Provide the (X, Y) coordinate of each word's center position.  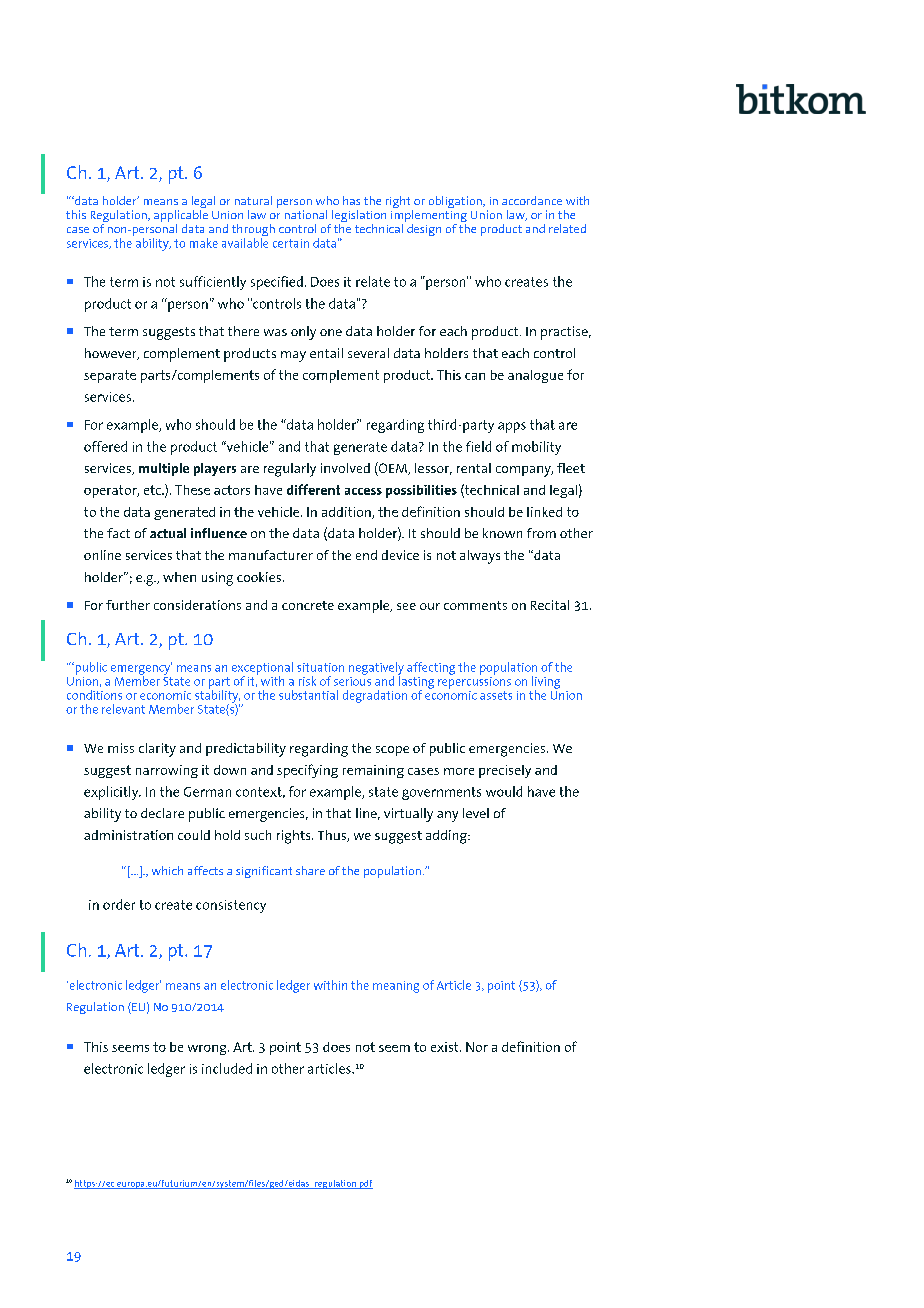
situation (320, 667)
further (128, 605)
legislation (358, 217)
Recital (550, 605)
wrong (208, 1050)
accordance (532, 200)
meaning (396, 987)
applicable (181, 217)
